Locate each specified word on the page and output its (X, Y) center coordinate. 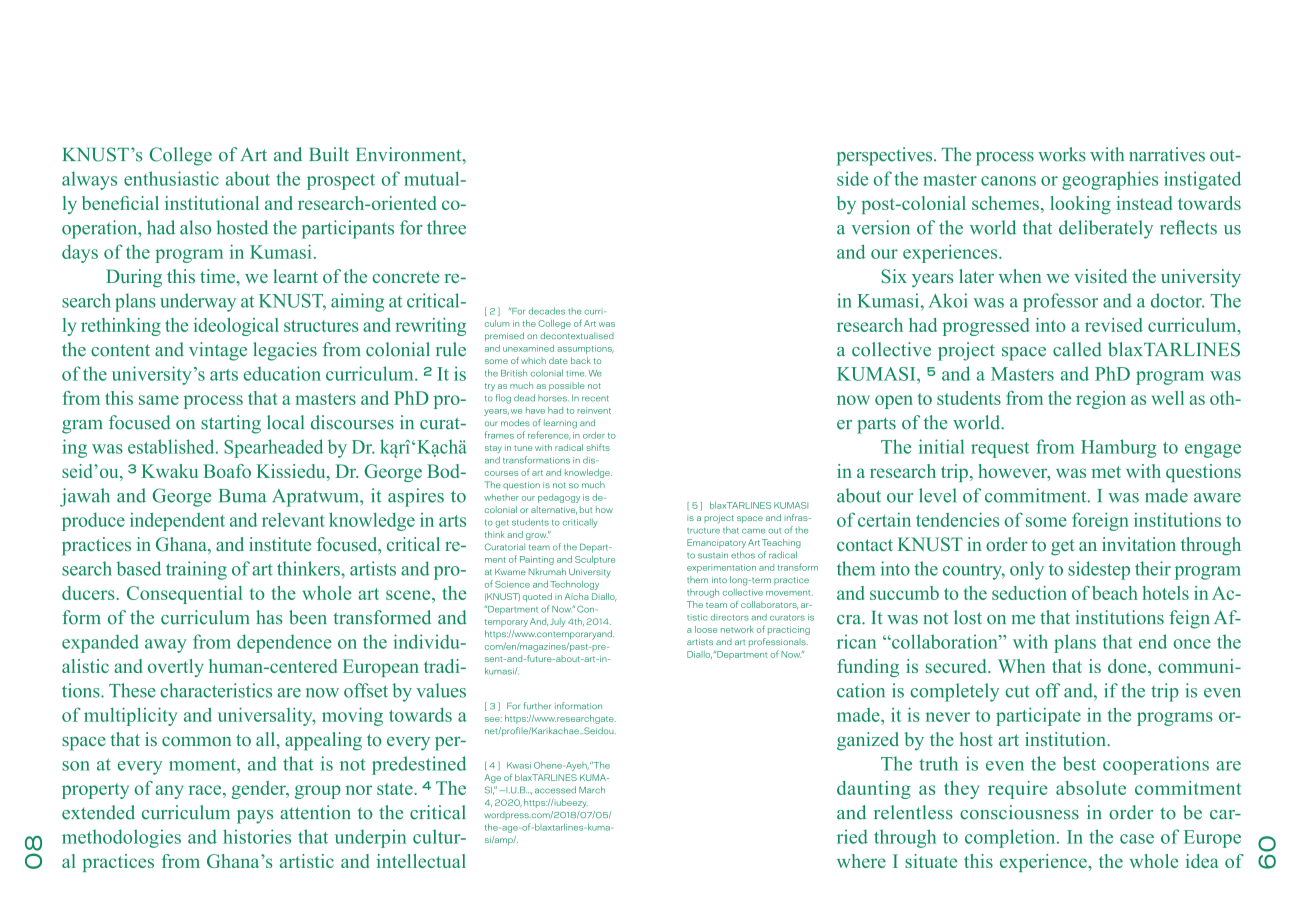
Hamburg (1118, 448)
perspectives (886, 156)
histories (257, 836)
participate (1038, 716)
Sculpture (595, 560)
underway (198, 302)
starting (231, 424)
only (1027, 570)
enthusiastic (171, 178)
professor (1060, 302)
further (537, 706)
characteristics (216, 690)
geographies (1110, 180)
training (196, 570)
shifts (598, 447)
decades (547, 311)
